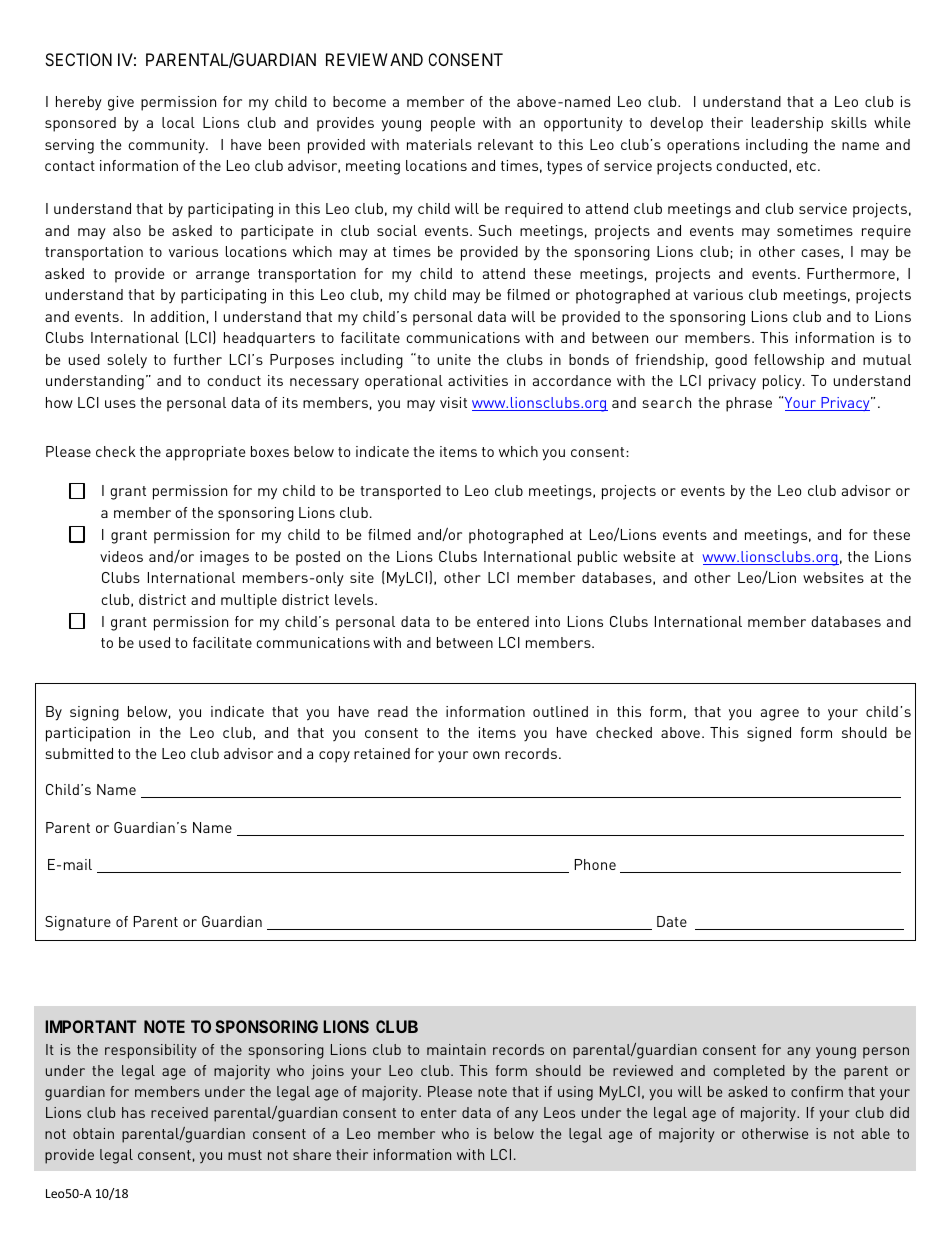  What do you see at coordinates (179, 1112) in the document?
I see `received` at bounding box center [179, 1112].
